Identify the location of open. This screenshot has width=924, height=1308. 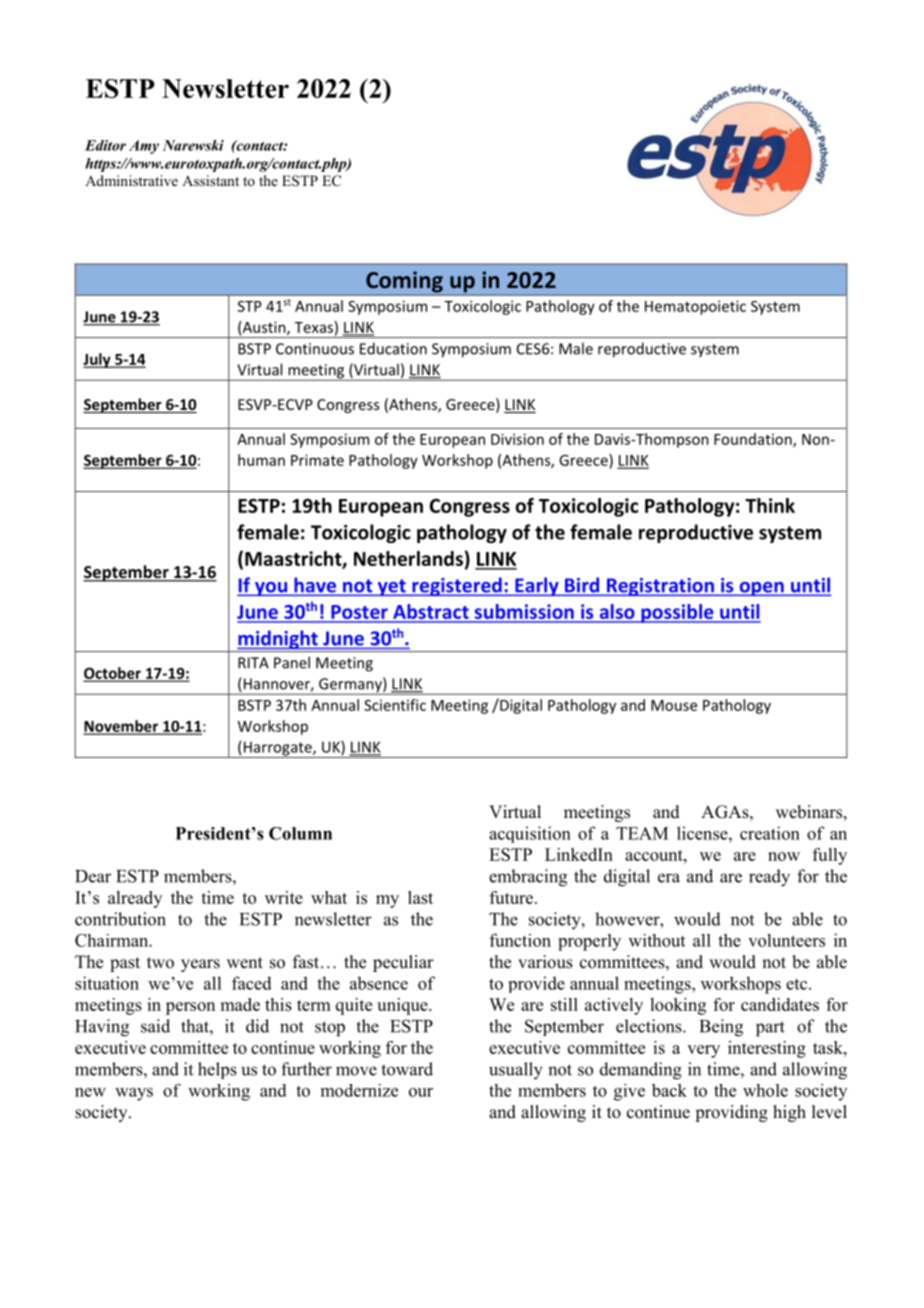
(761, 589).
